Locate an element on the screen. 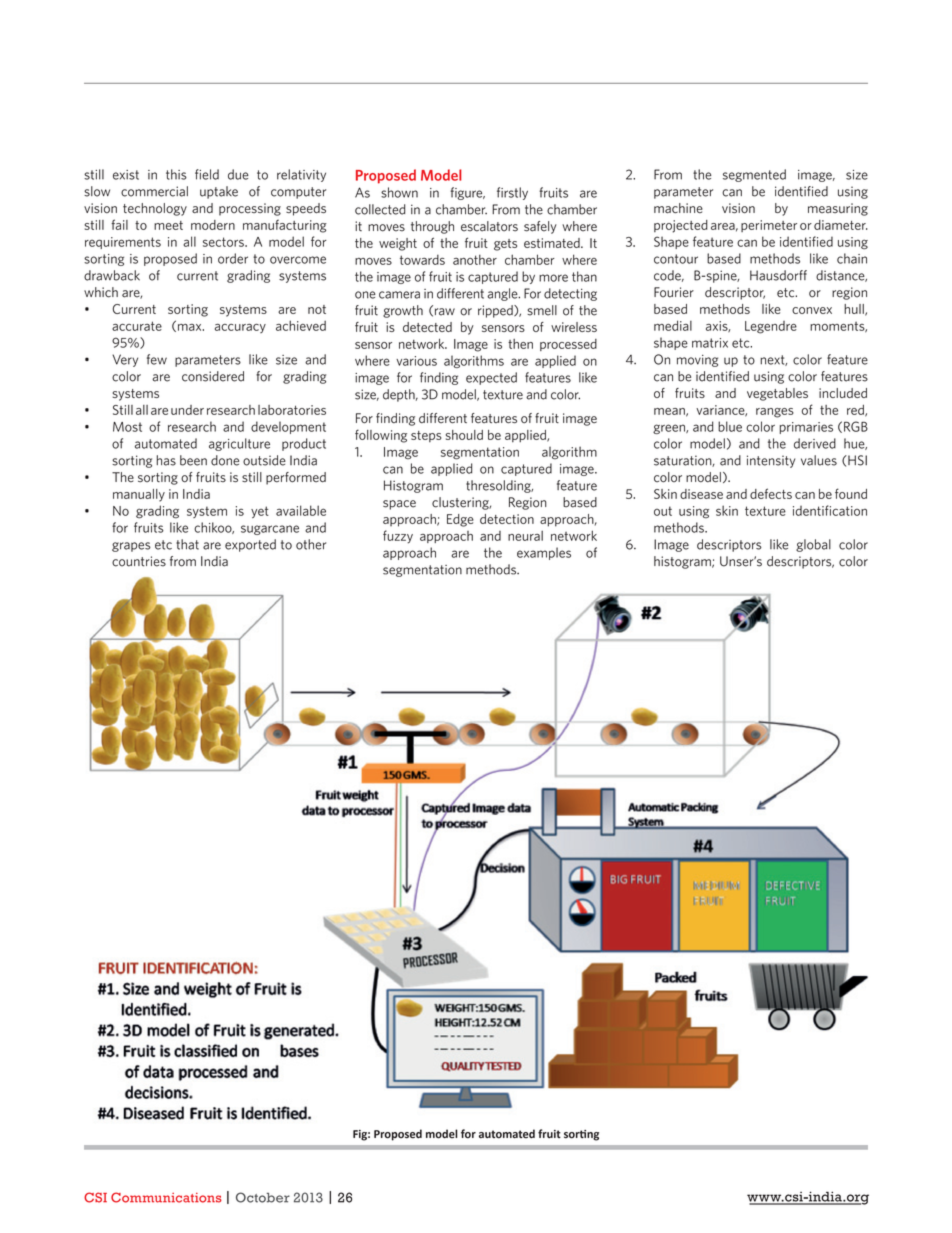 Image resolution: width=952 pixels, height=1233 pixels. October is located at coordinates (263, 1197).
